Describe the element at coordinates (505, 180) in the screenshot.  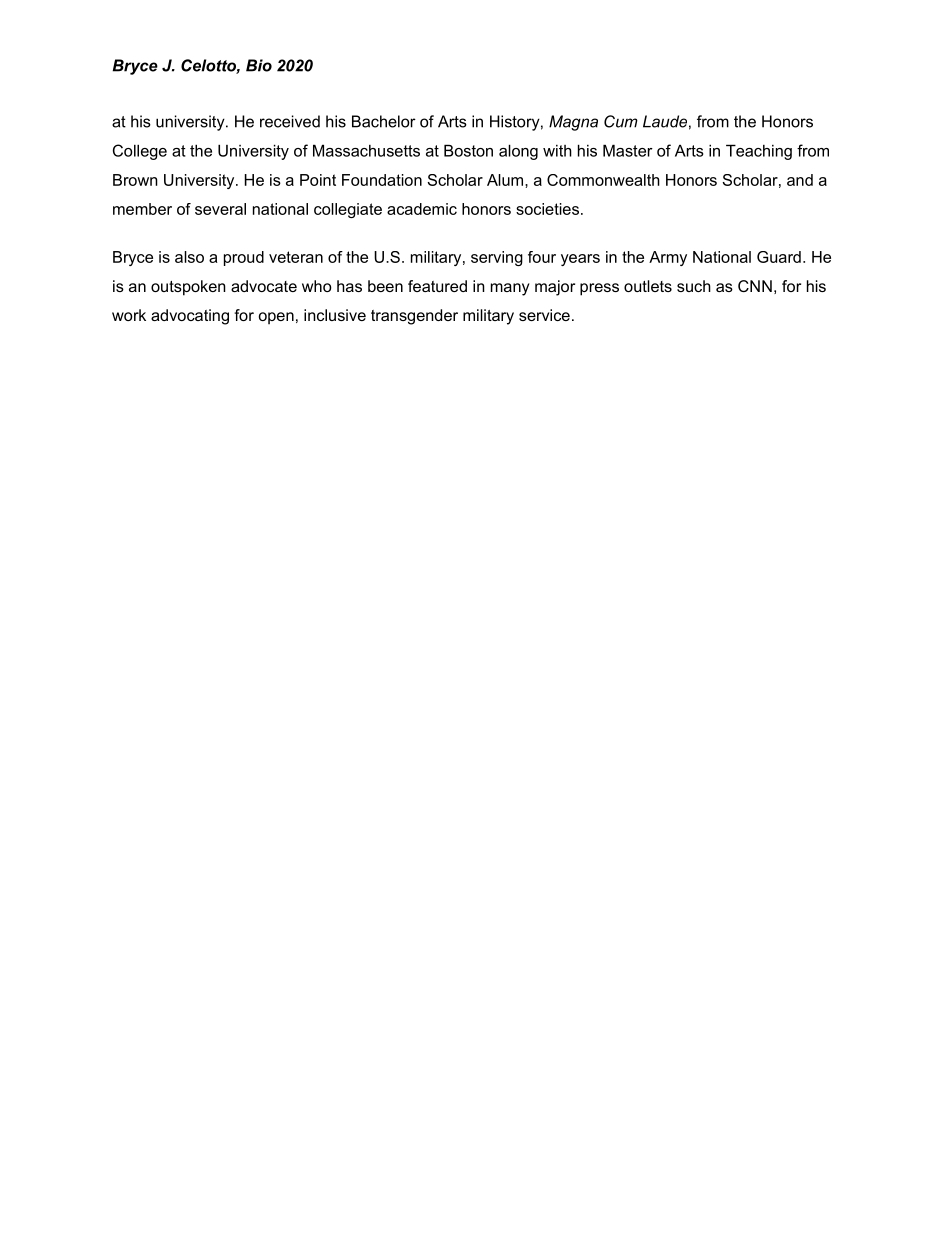
I see `Alum` at that location.
